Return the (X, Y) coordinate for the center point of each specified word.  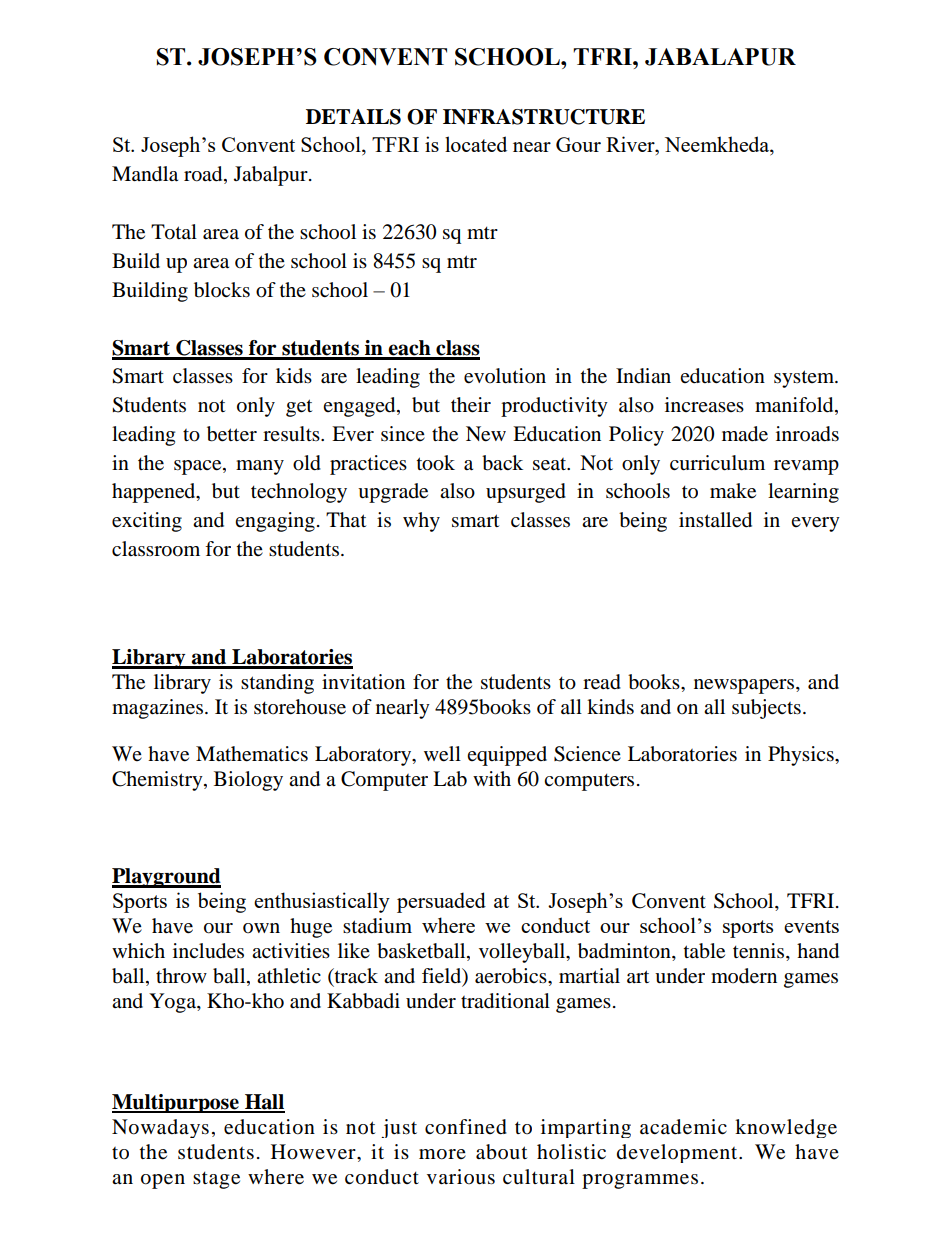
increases (704, 404)
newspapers (745, 686)
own (261, 928)
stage (216, 1180)
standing (277, 684)
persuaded (441, 902)
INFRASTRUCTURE (544, 117)
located (476, 144)
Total (174, 232)
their (471, 405)
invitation (363, 682)
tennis (760, 952)
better (232, 434)
